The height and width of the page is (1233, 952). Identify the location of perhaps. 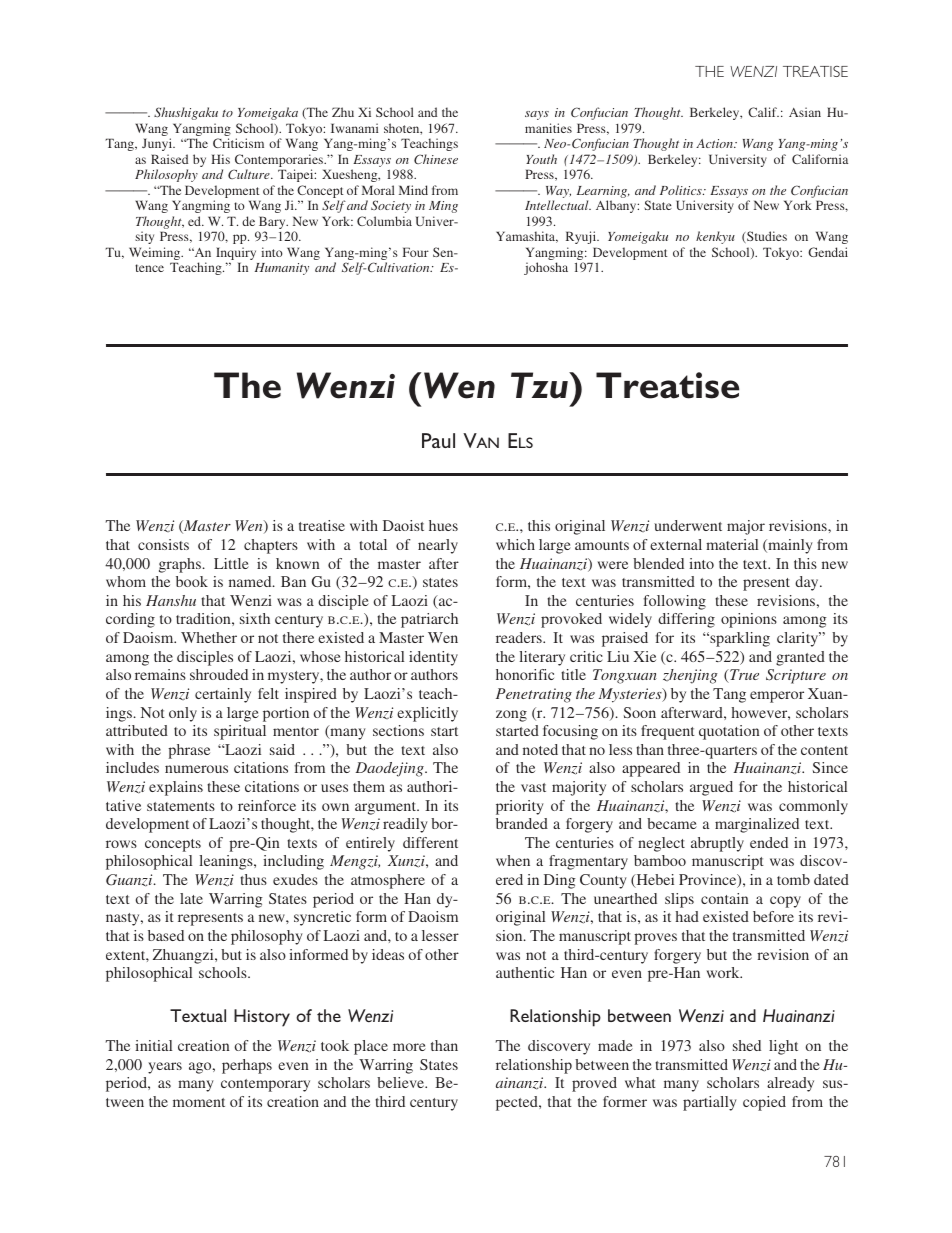
(247, 1066).
